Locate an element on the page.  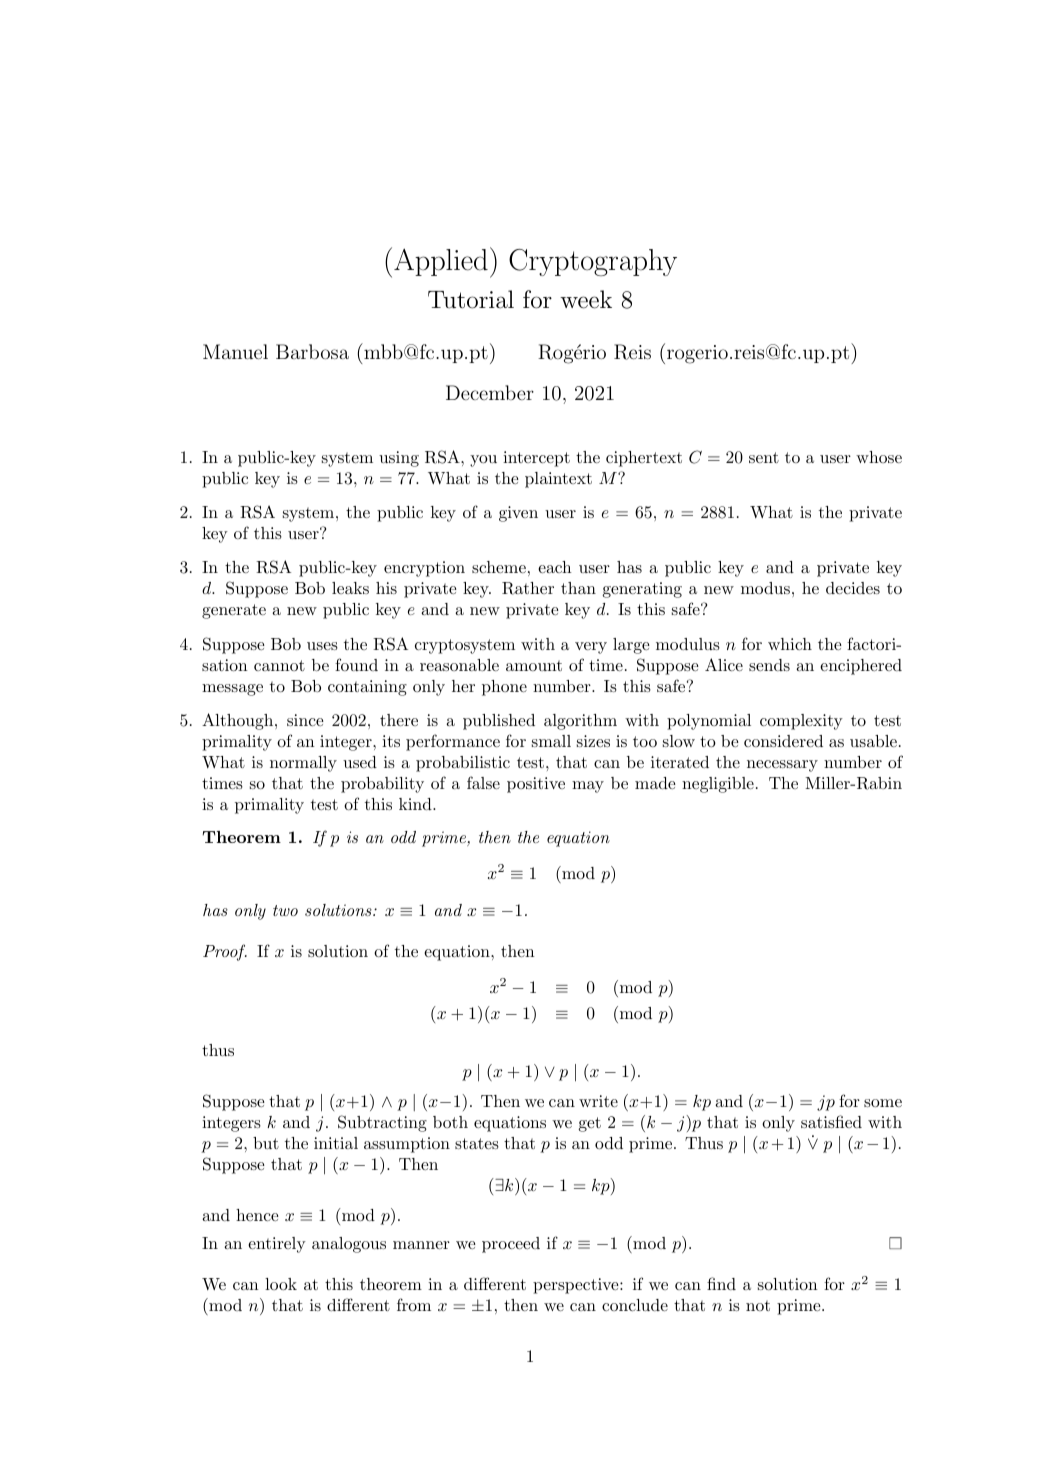
week is located at coordinates (586, 299).
